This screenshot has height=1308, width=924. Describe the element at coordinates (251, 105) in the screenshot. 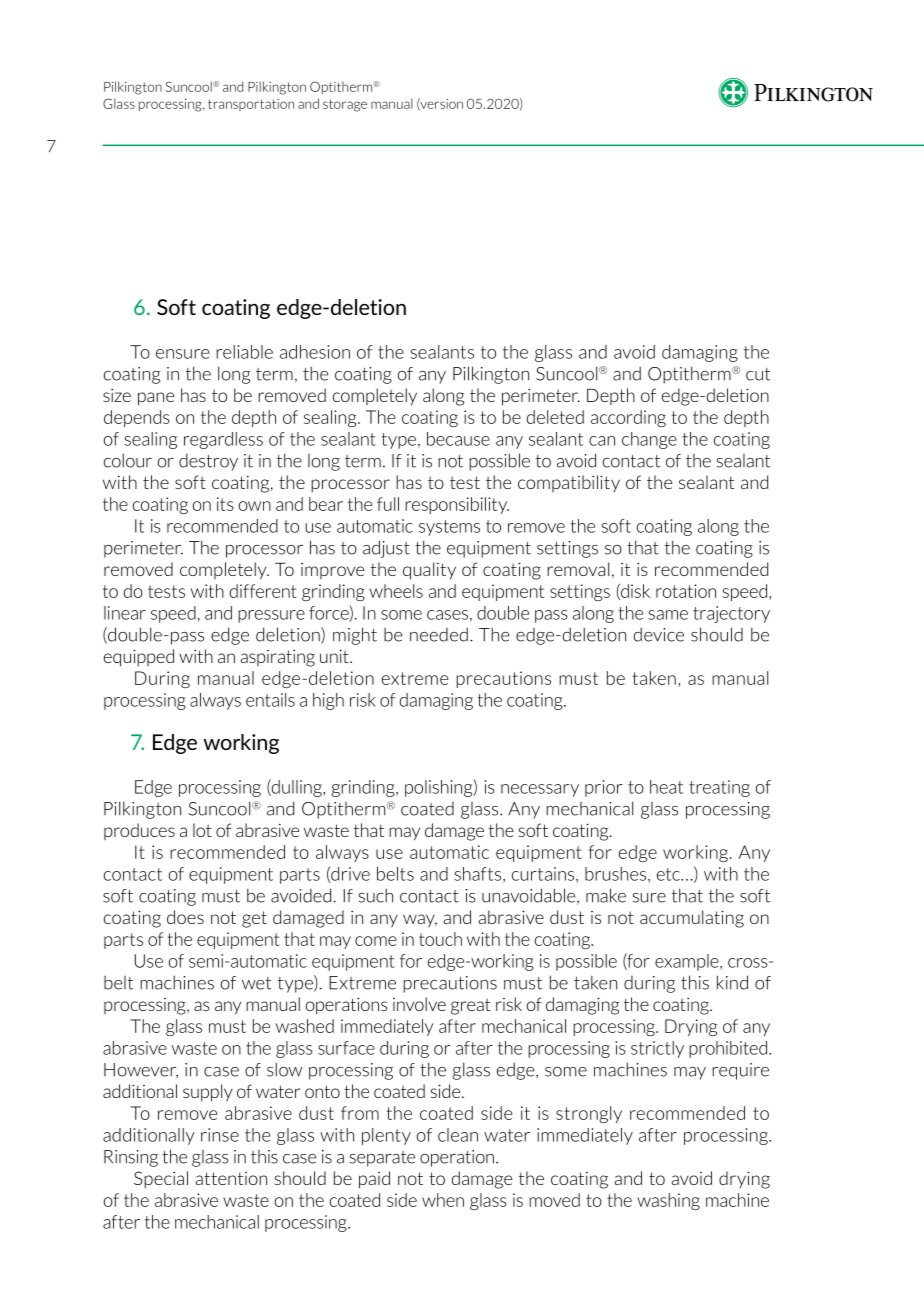

I see `transportation` at that location.
